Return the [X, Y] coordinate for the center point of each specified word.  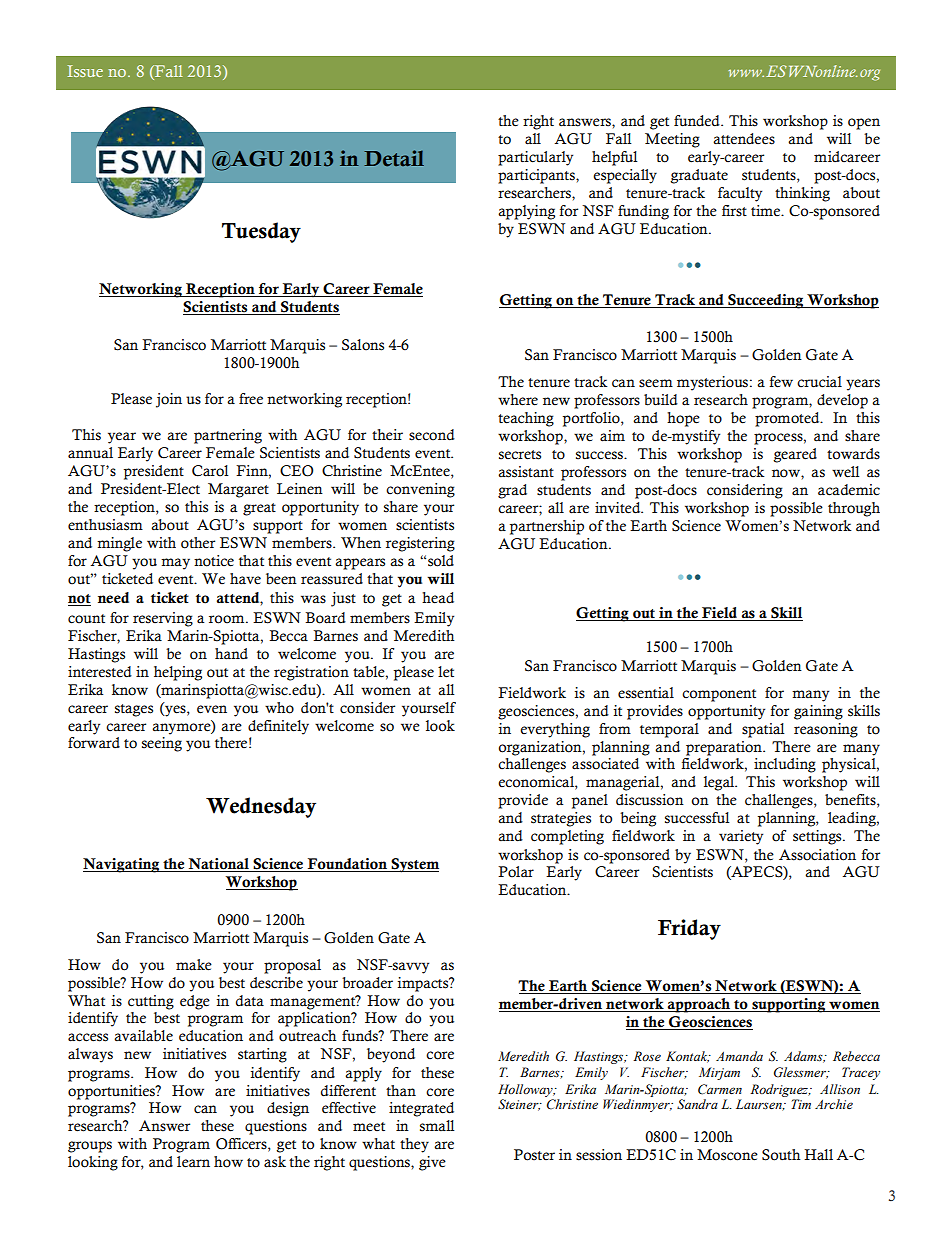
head [438, 598]
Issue [85, 71]
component [719, 695]
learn [193, 1162]
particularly [535, 158]
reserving [163, 619]
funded [698, 121]
